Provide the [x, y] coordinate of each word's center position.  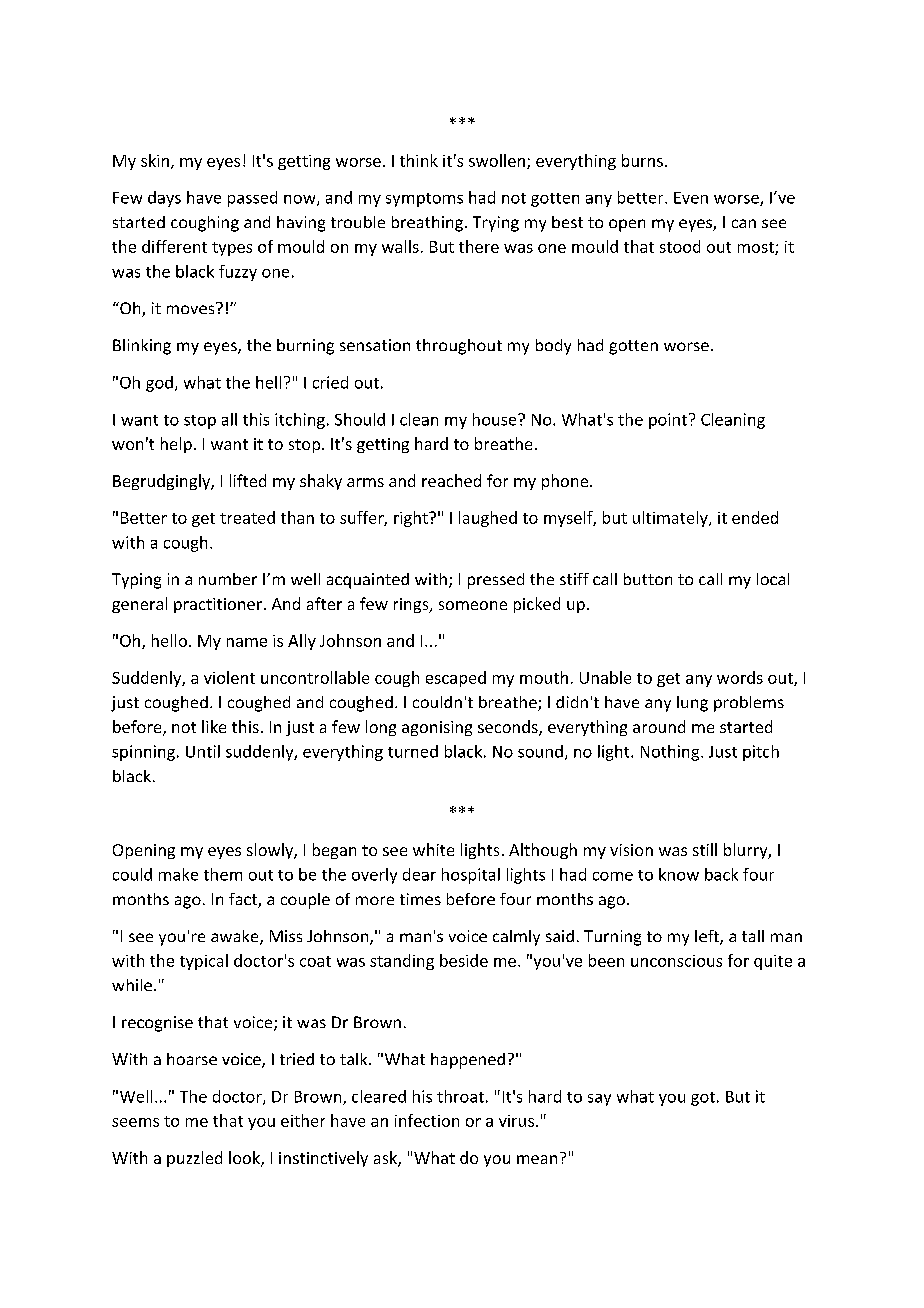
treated [247, 517]
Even [691, 198]
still [705, 849]
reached [451, 480]
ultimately [671, 519]
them [223, 874]
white [433, 849]
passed [252, 199]
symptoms [424, 200]
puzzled [194, 1159]
